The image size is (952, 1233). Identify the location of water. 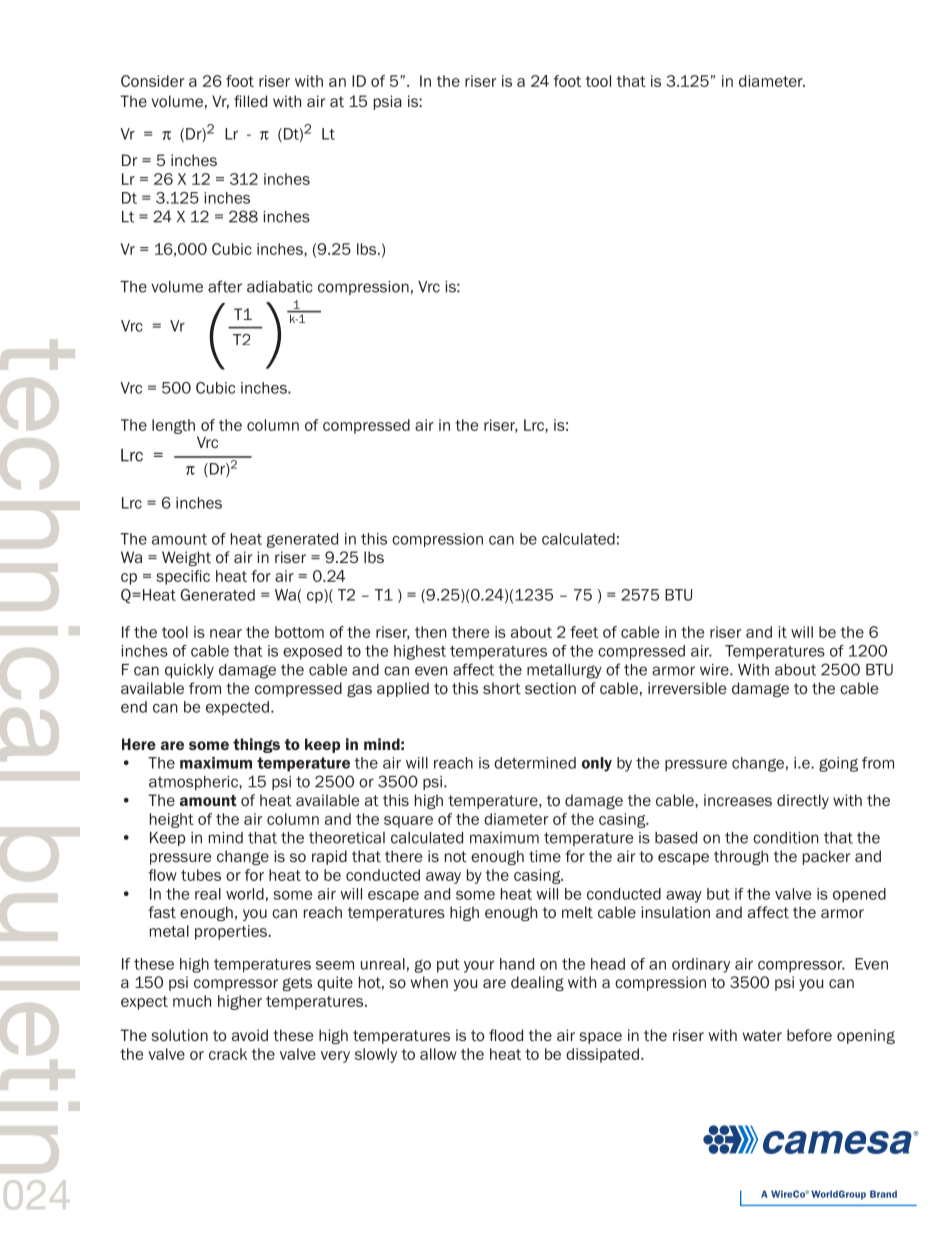
(762, 1035).
